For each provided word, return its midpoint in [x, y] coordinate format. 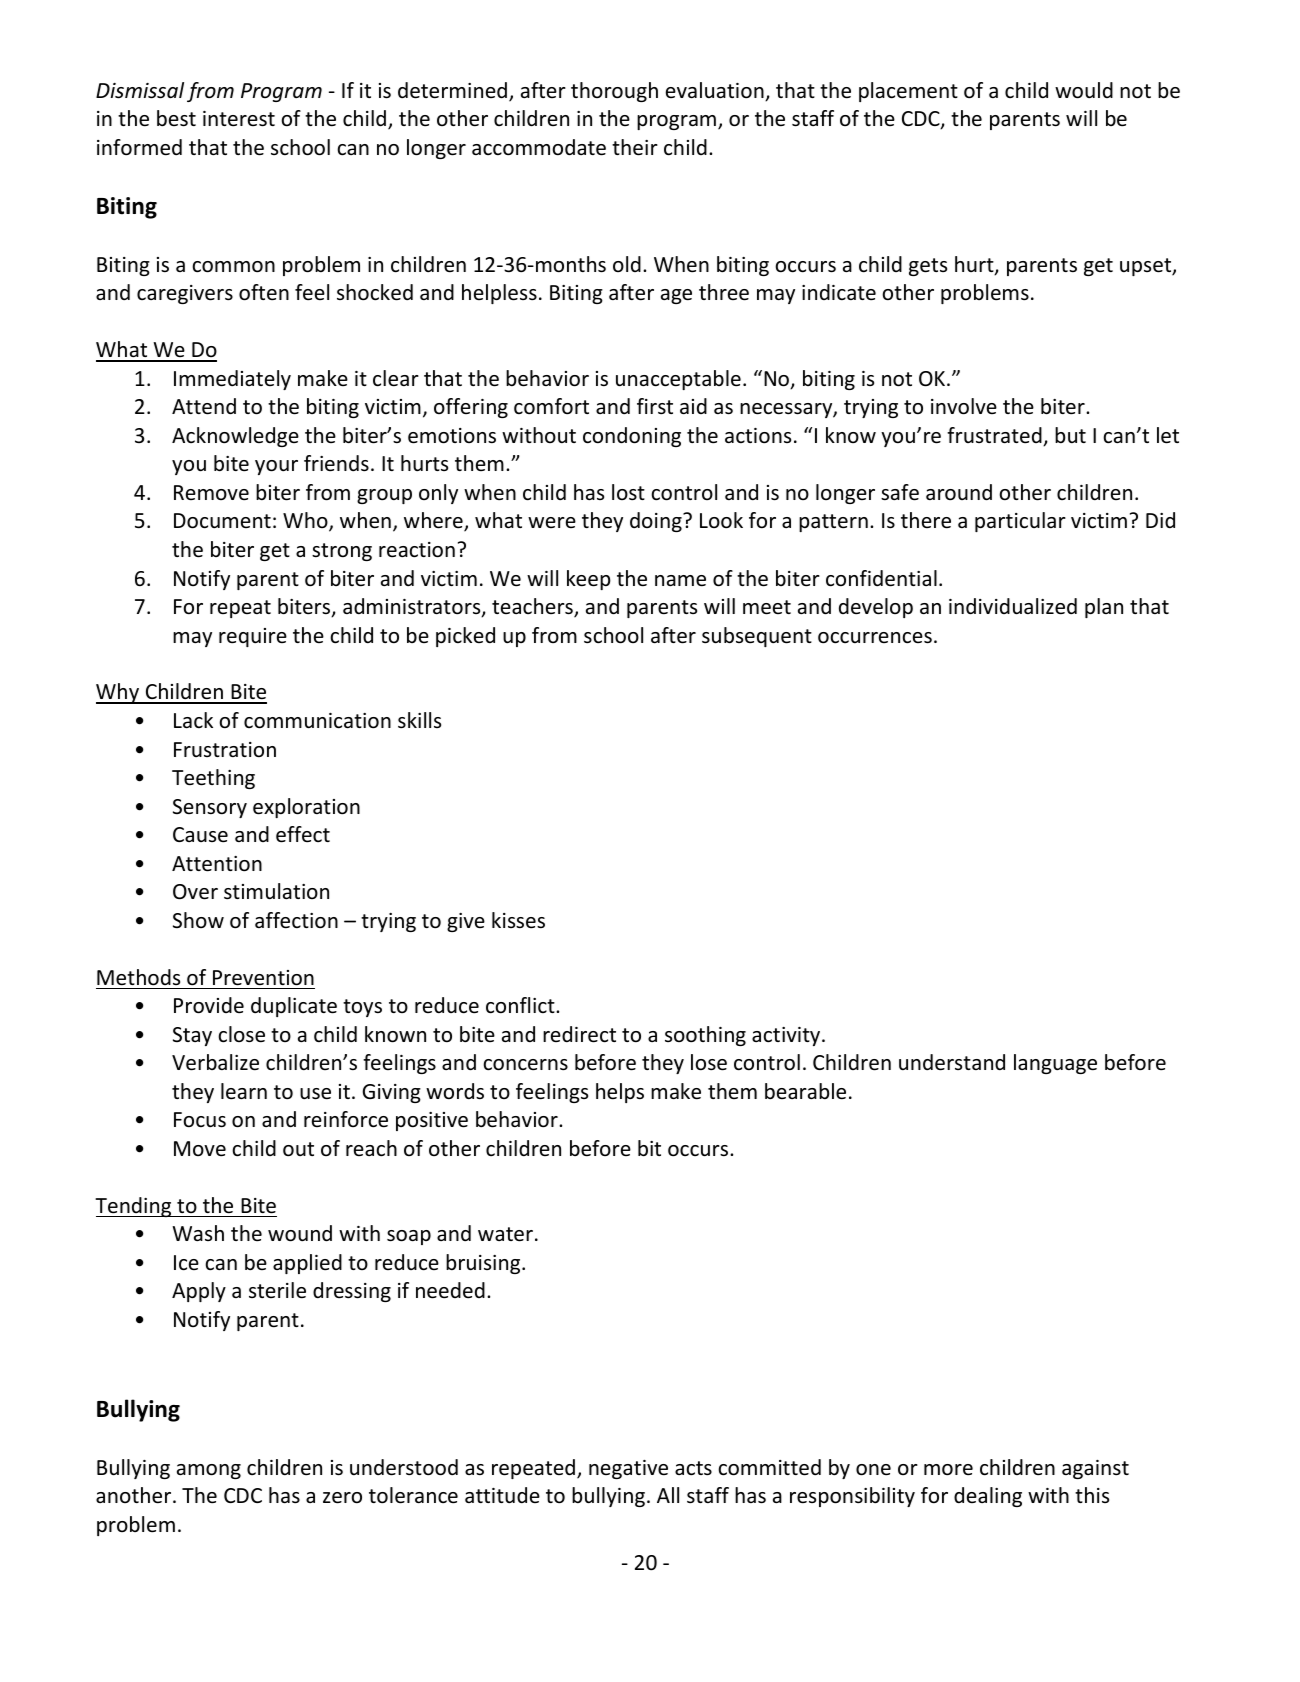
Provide [209, 1005]
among [209, 1471]
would [1084, 90]
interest [239, 119]
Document [222, 521]
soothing [705, 1036]
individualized [1013, 606]
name [680, 581]
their [635, 147]
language [1055, 1064]
